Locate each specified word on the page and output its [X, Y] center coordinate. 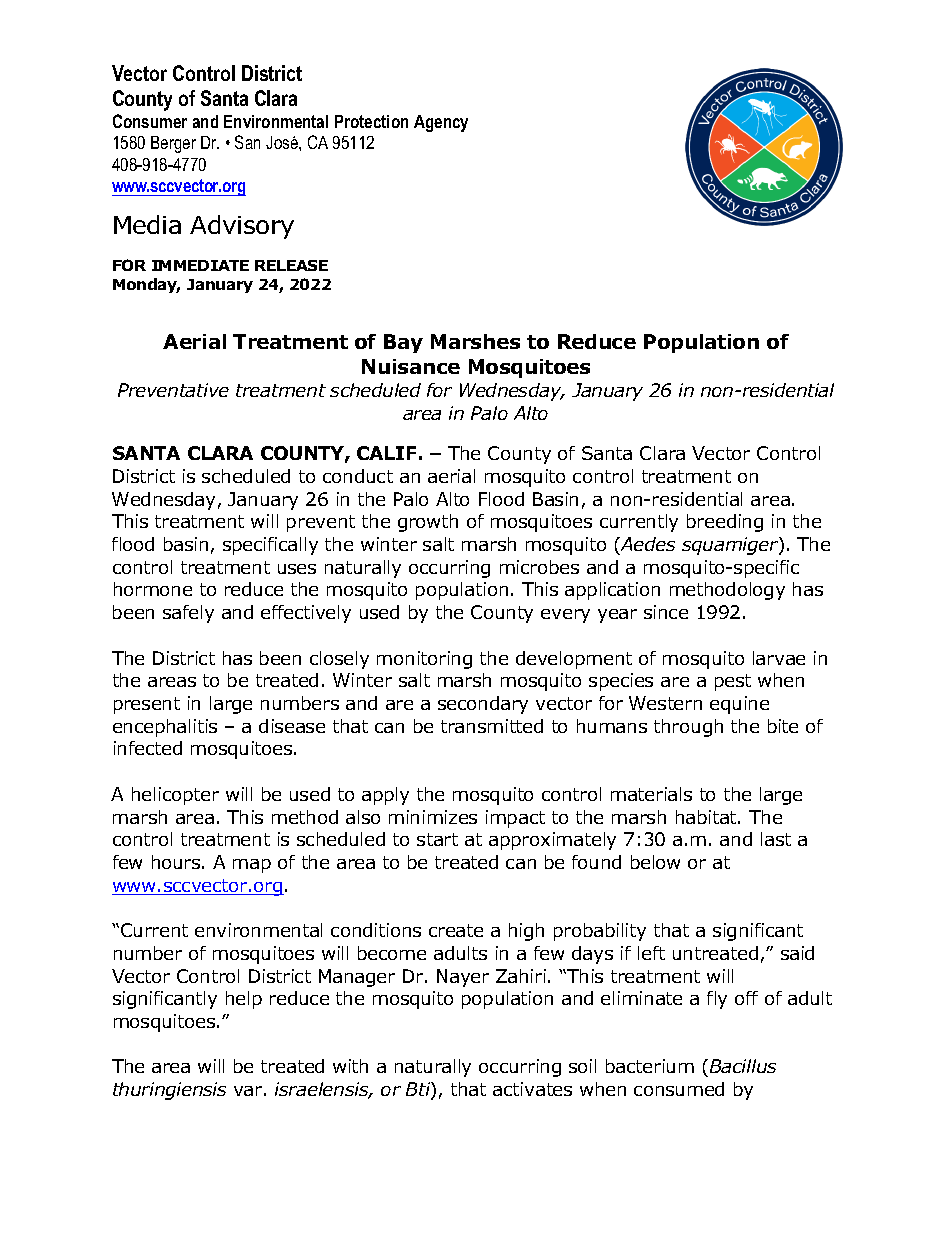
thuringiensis [169, 1091]
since [666, 612]
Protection [371, 121]
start [437, 839]
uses [297, 569]
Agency [441, 123]
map [252, 866]
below [655, 862]
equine [739, 705]
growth [428, 523]
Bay [403, 343]
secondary [483, 705]
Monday [146, 285]
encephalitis [165, 728]
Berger [173, 144]
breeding [725, 523]
